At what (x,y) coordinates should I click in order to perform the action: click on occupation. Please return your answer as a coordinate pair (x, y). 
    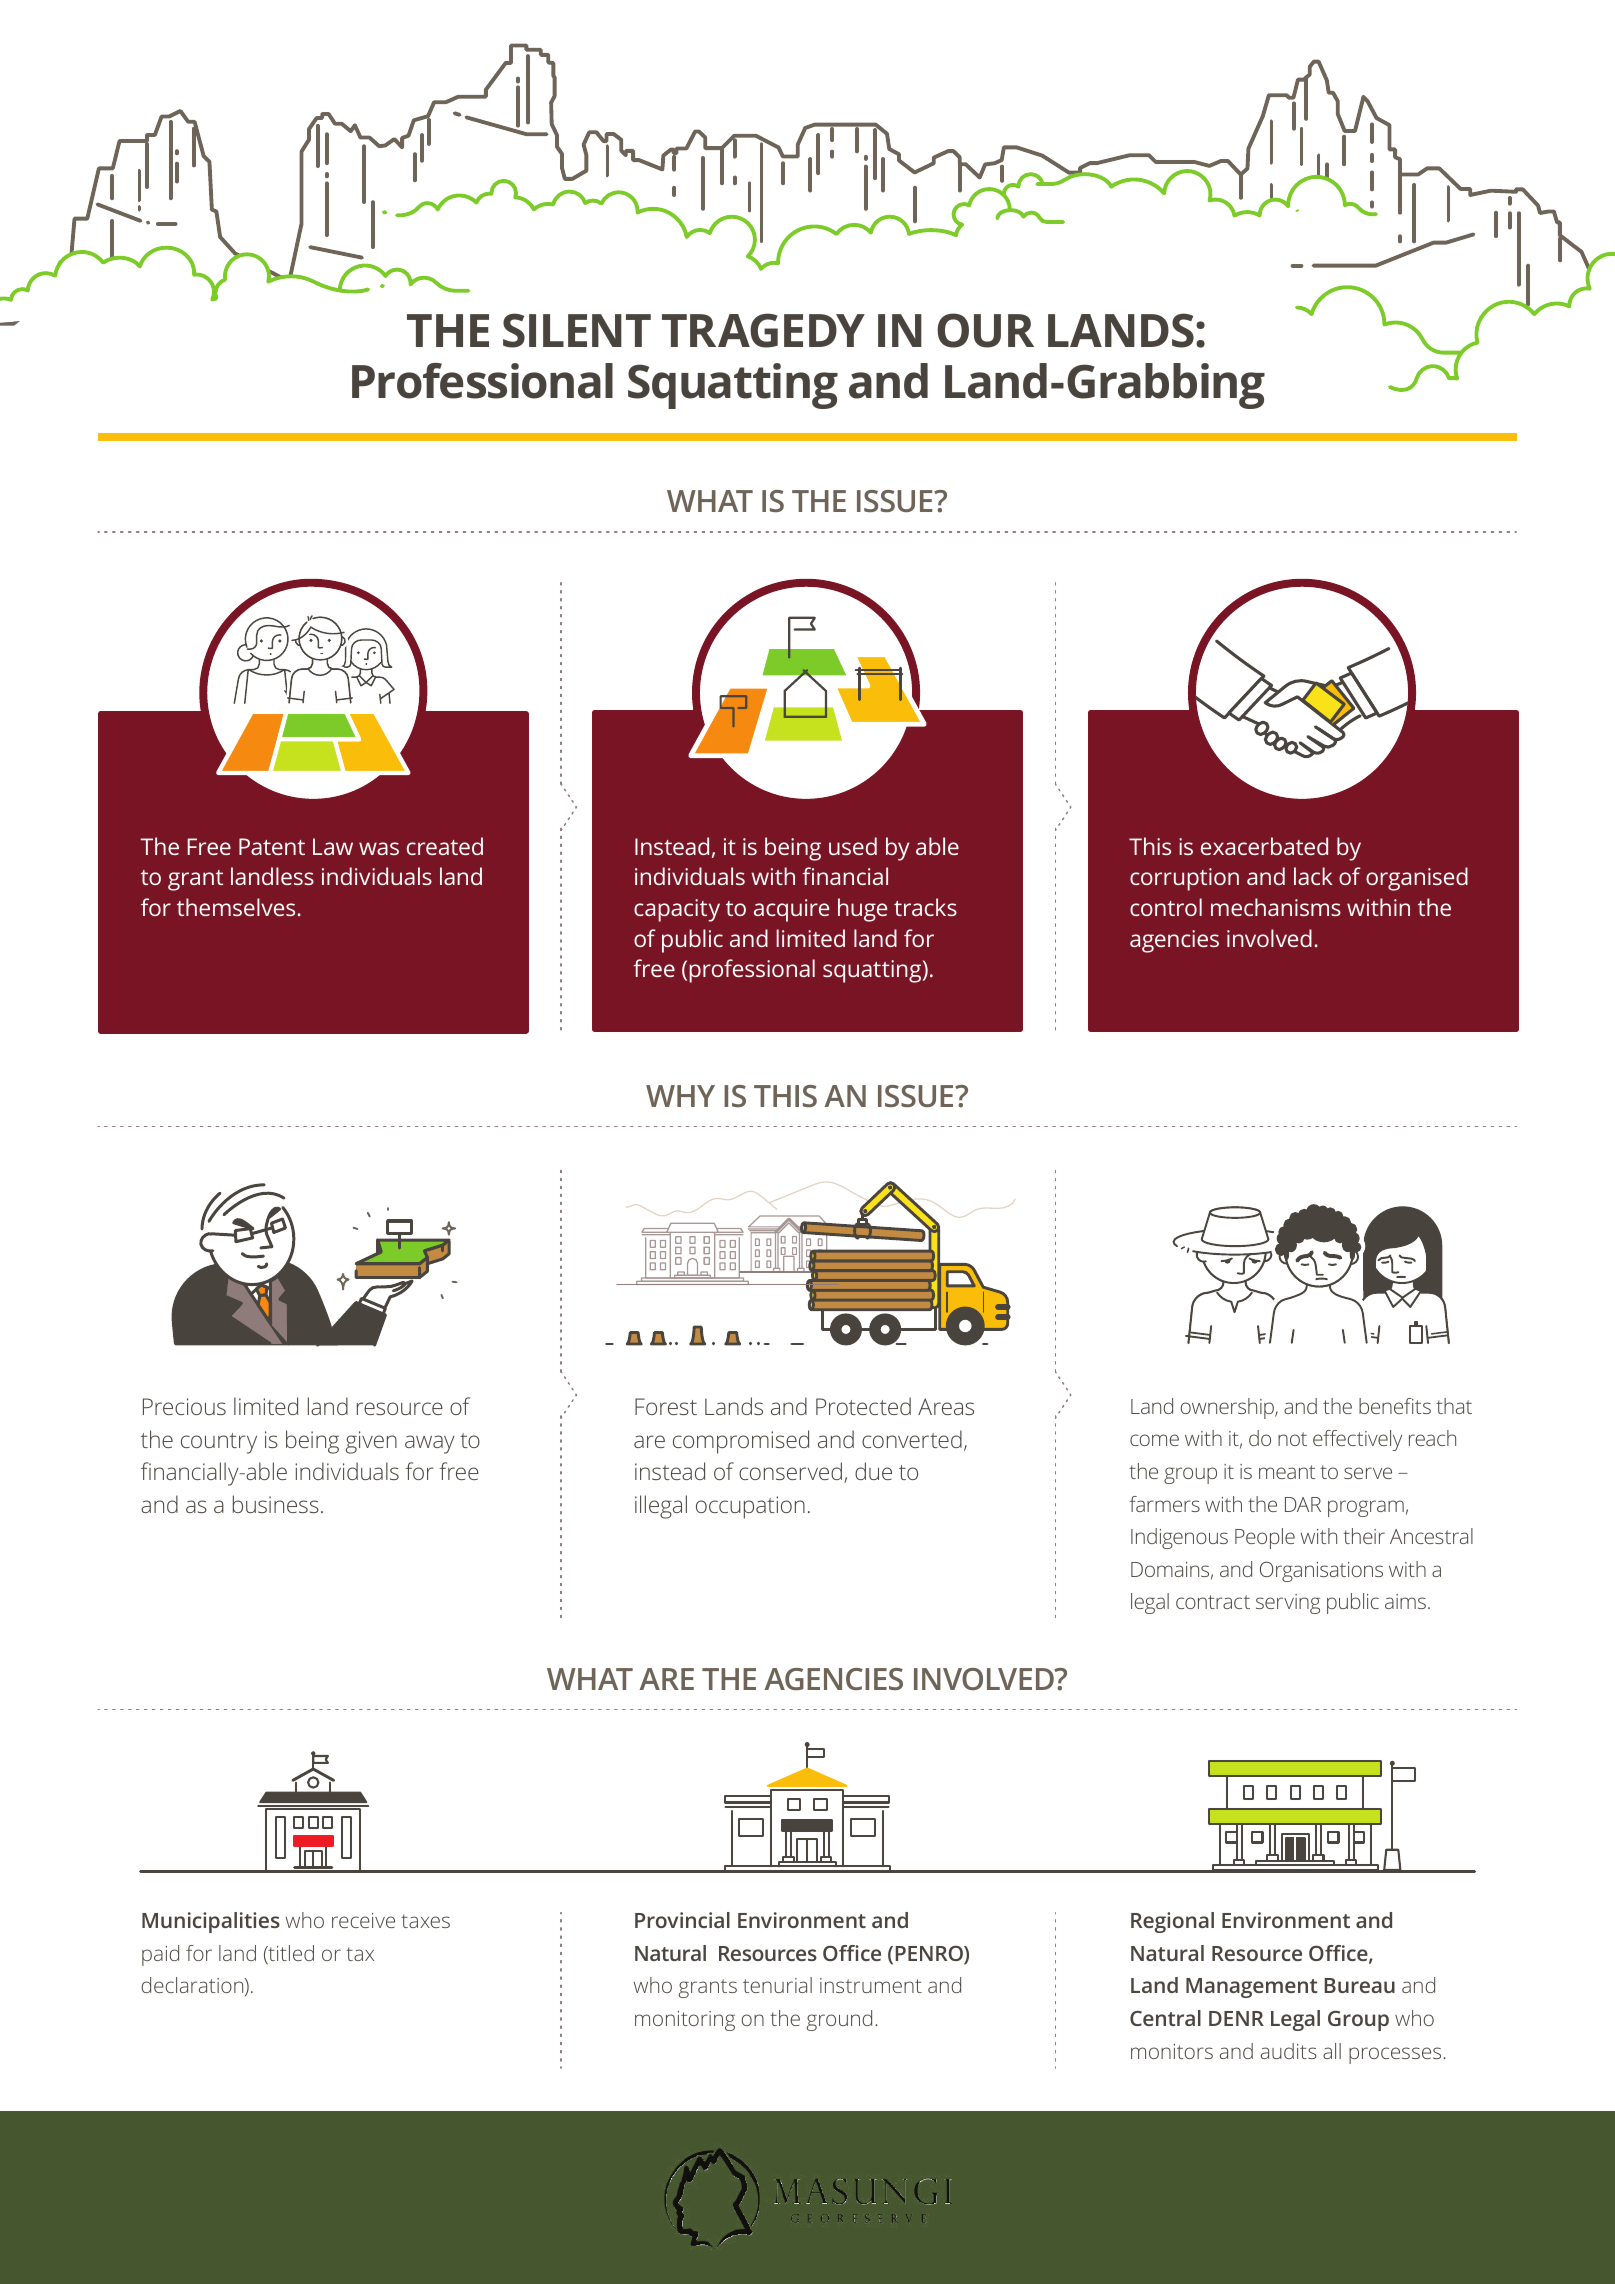
    Looking at the image, I should click on (750, 1507).
